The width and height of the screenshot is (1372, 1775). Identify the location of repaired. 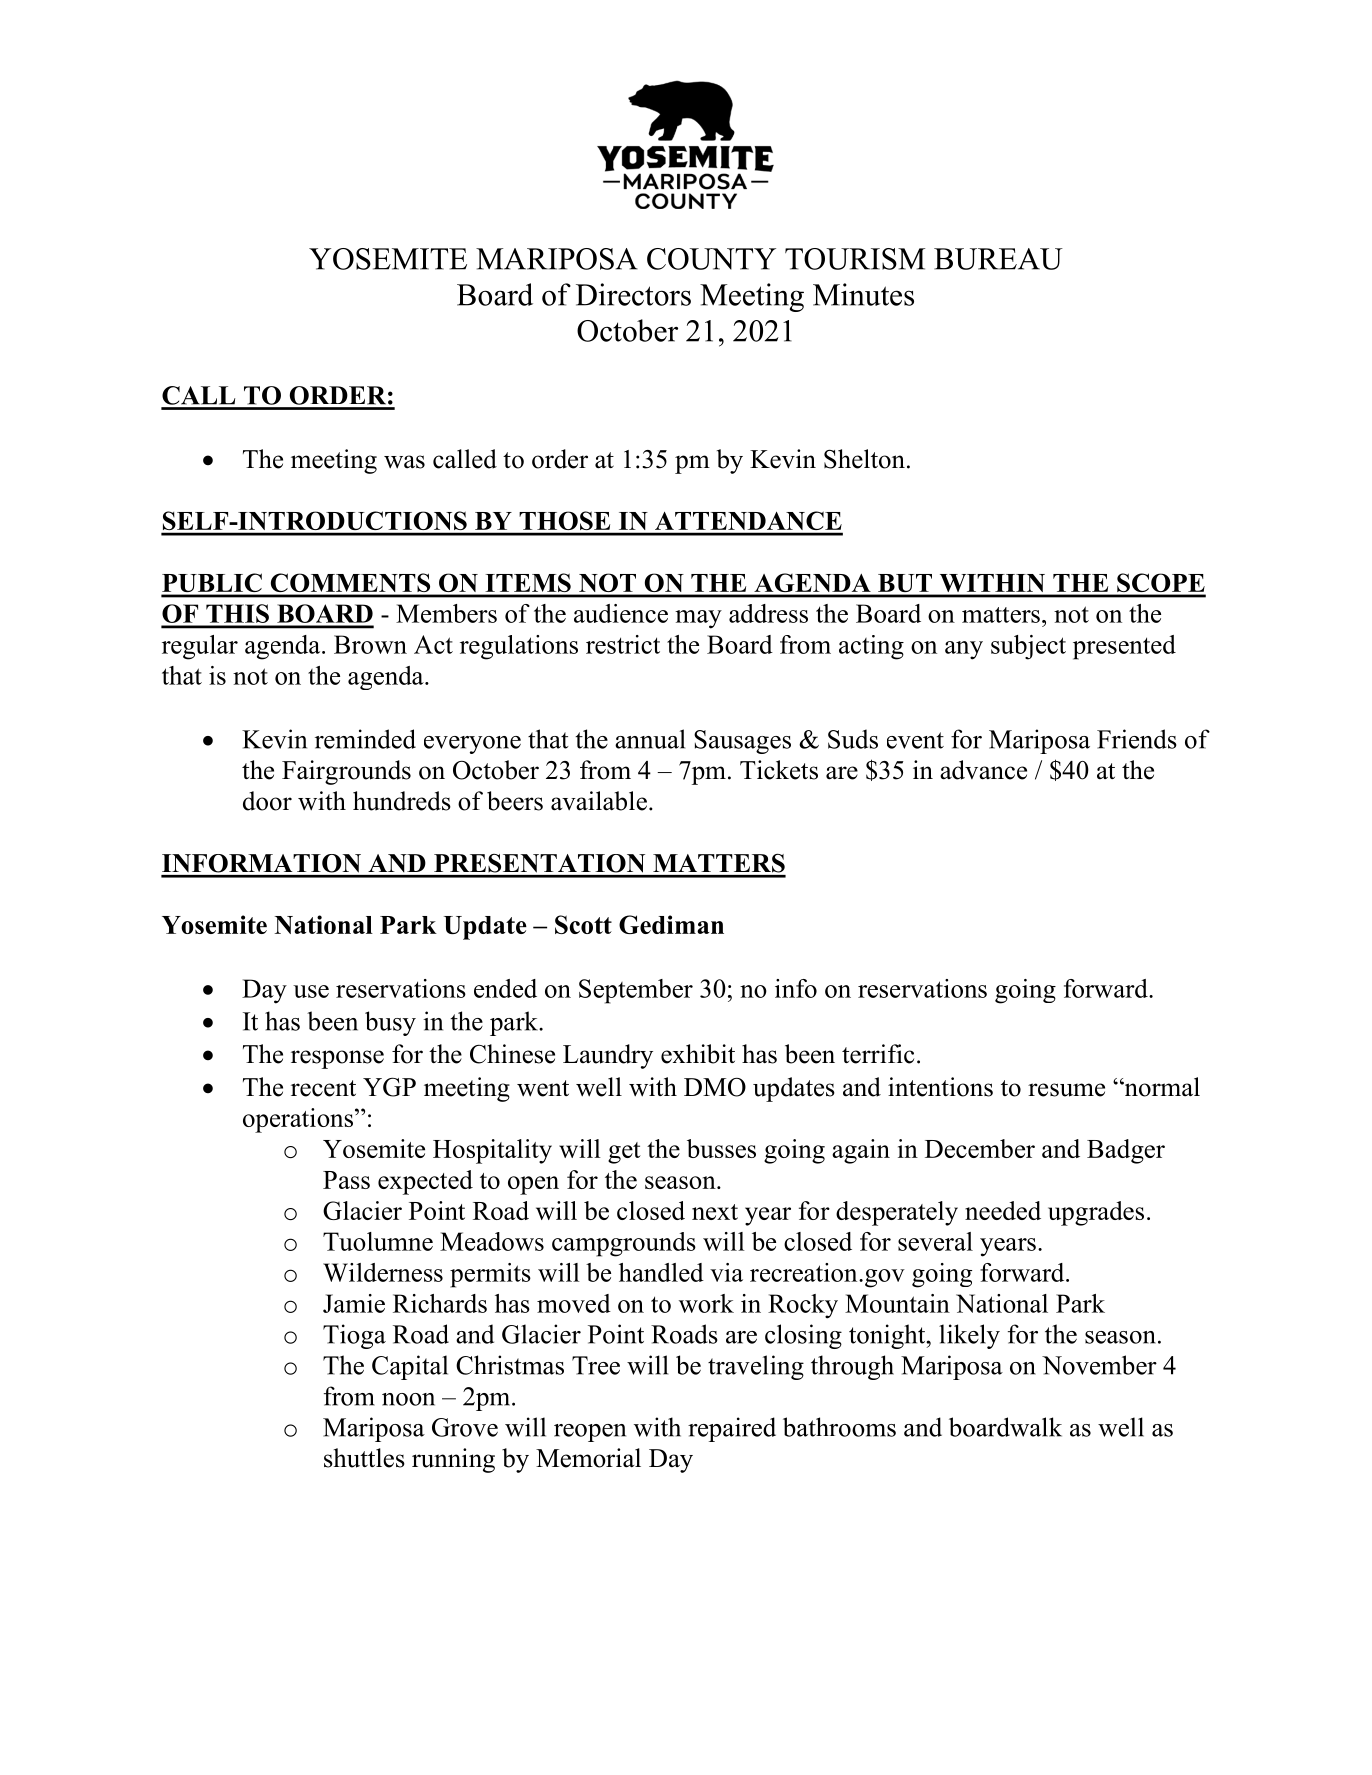
(732, 1429).
